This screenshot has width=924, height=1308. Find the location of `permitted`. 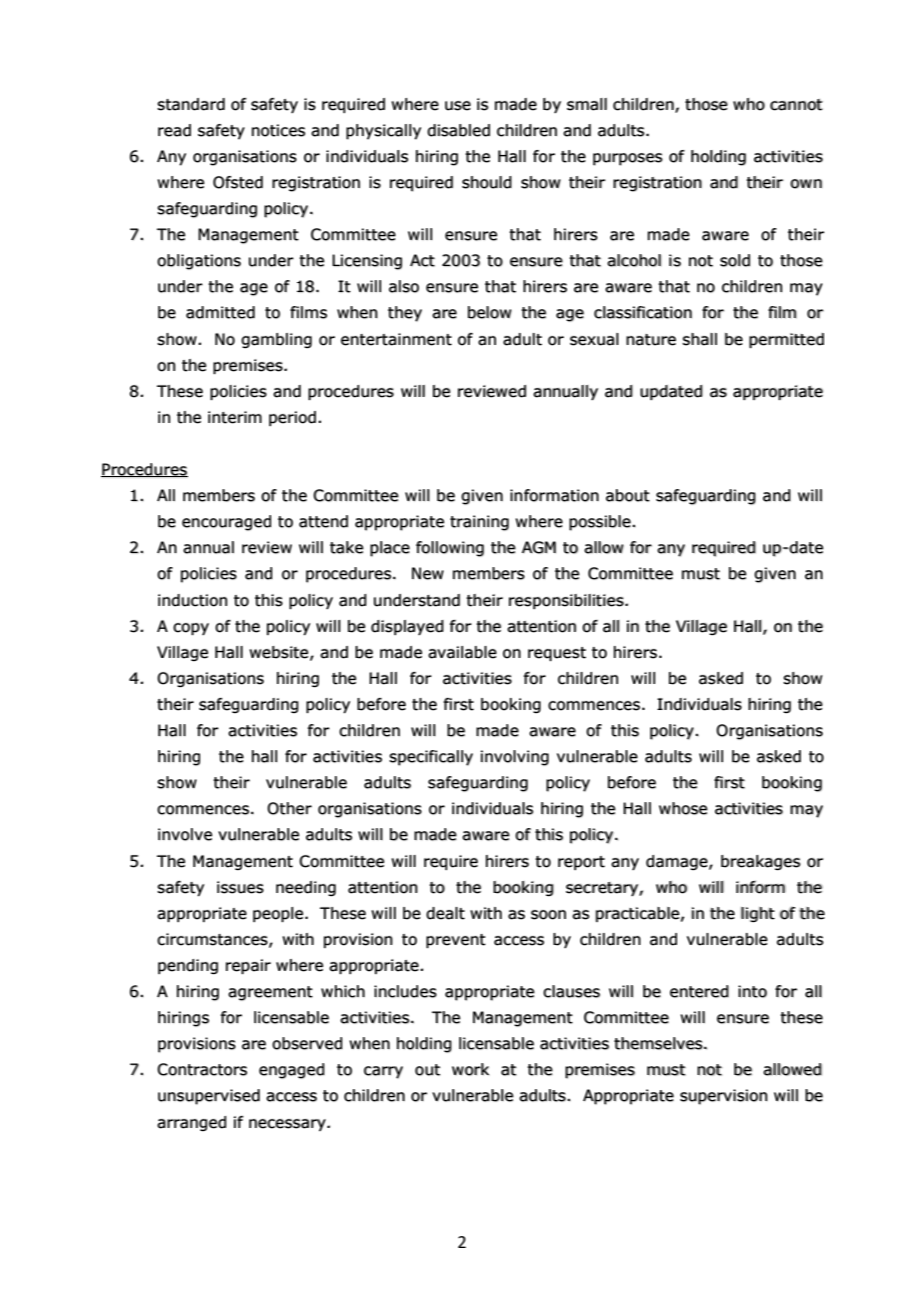

permitted is located at coordinates (786, 340).
